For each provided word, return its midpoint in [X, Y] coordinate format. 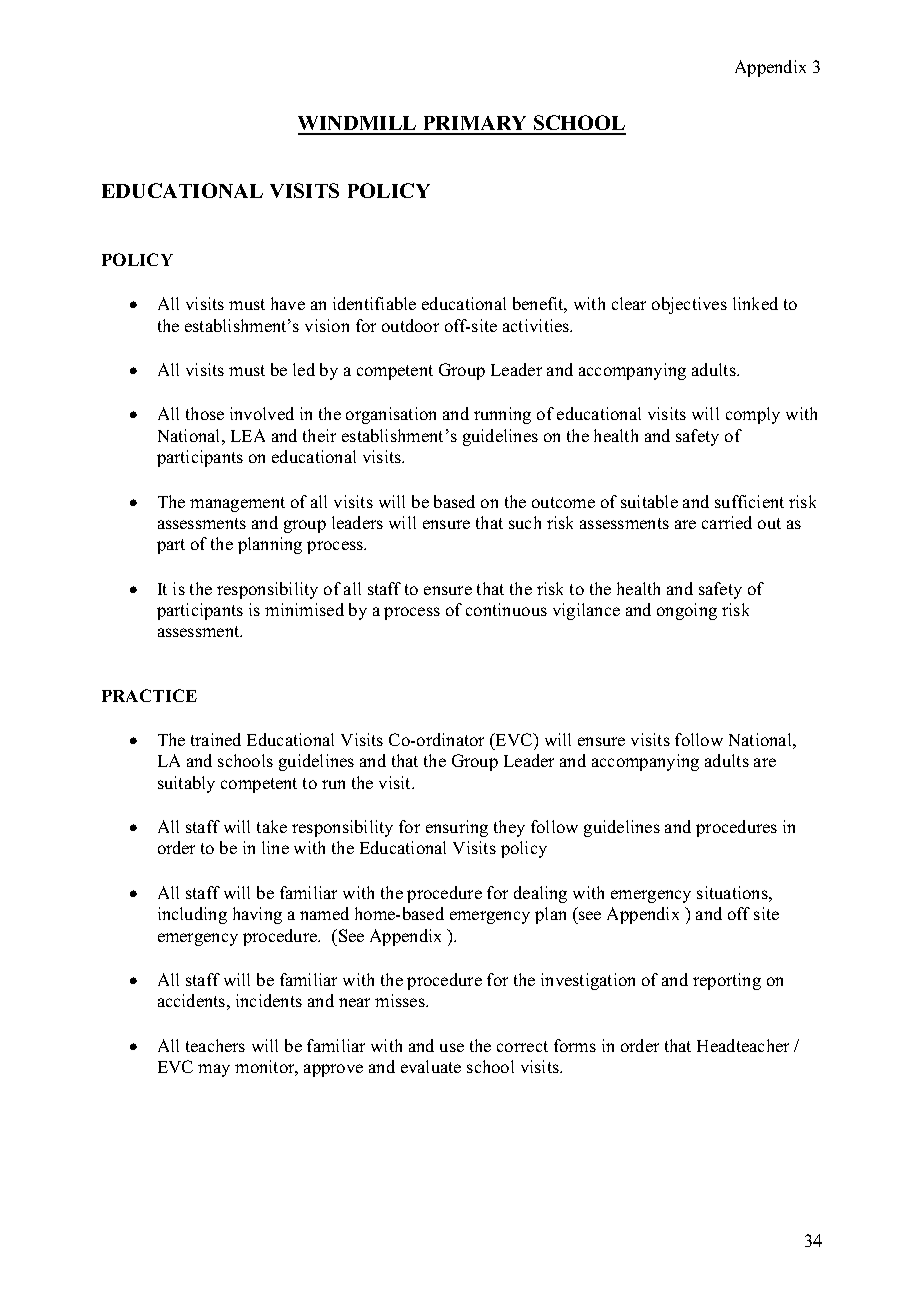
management [237, 504]
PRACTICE [149, 695]
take [272, 826]
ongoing [687, 611]
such [525, 522]
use [452, 1047]
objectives [689, 305]
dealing [540, 894]
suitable [649, 501]
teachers [215, 1045]
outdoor [410, 325]
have [288, 303]
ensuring [457, 828]
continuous [506, 609]
